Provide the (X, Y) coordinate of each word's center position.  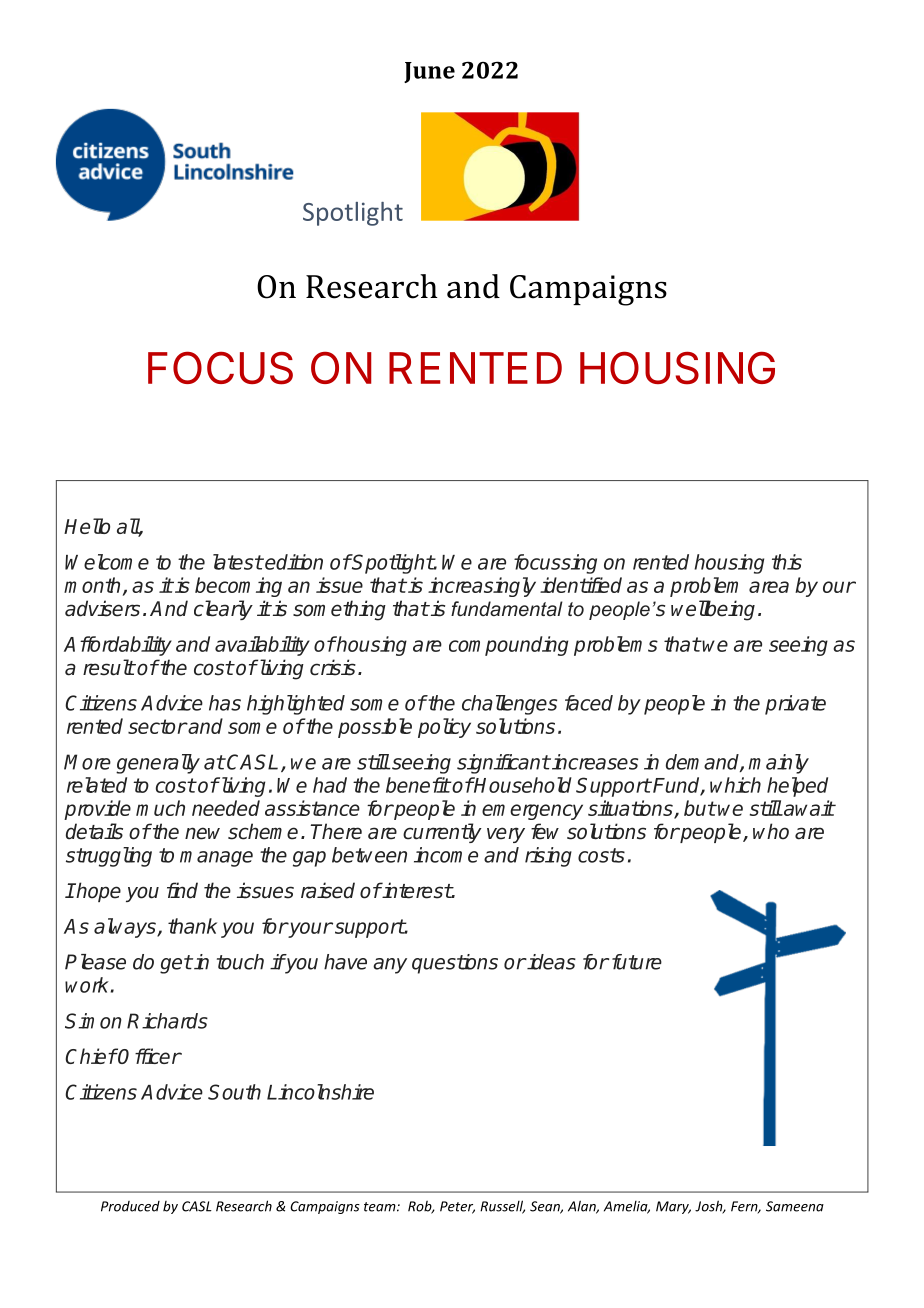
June (429, 72)
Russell (502, 1207)
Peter (457, 1207)
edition (293, 562)
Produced (130, 1206)
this (787, 562)
